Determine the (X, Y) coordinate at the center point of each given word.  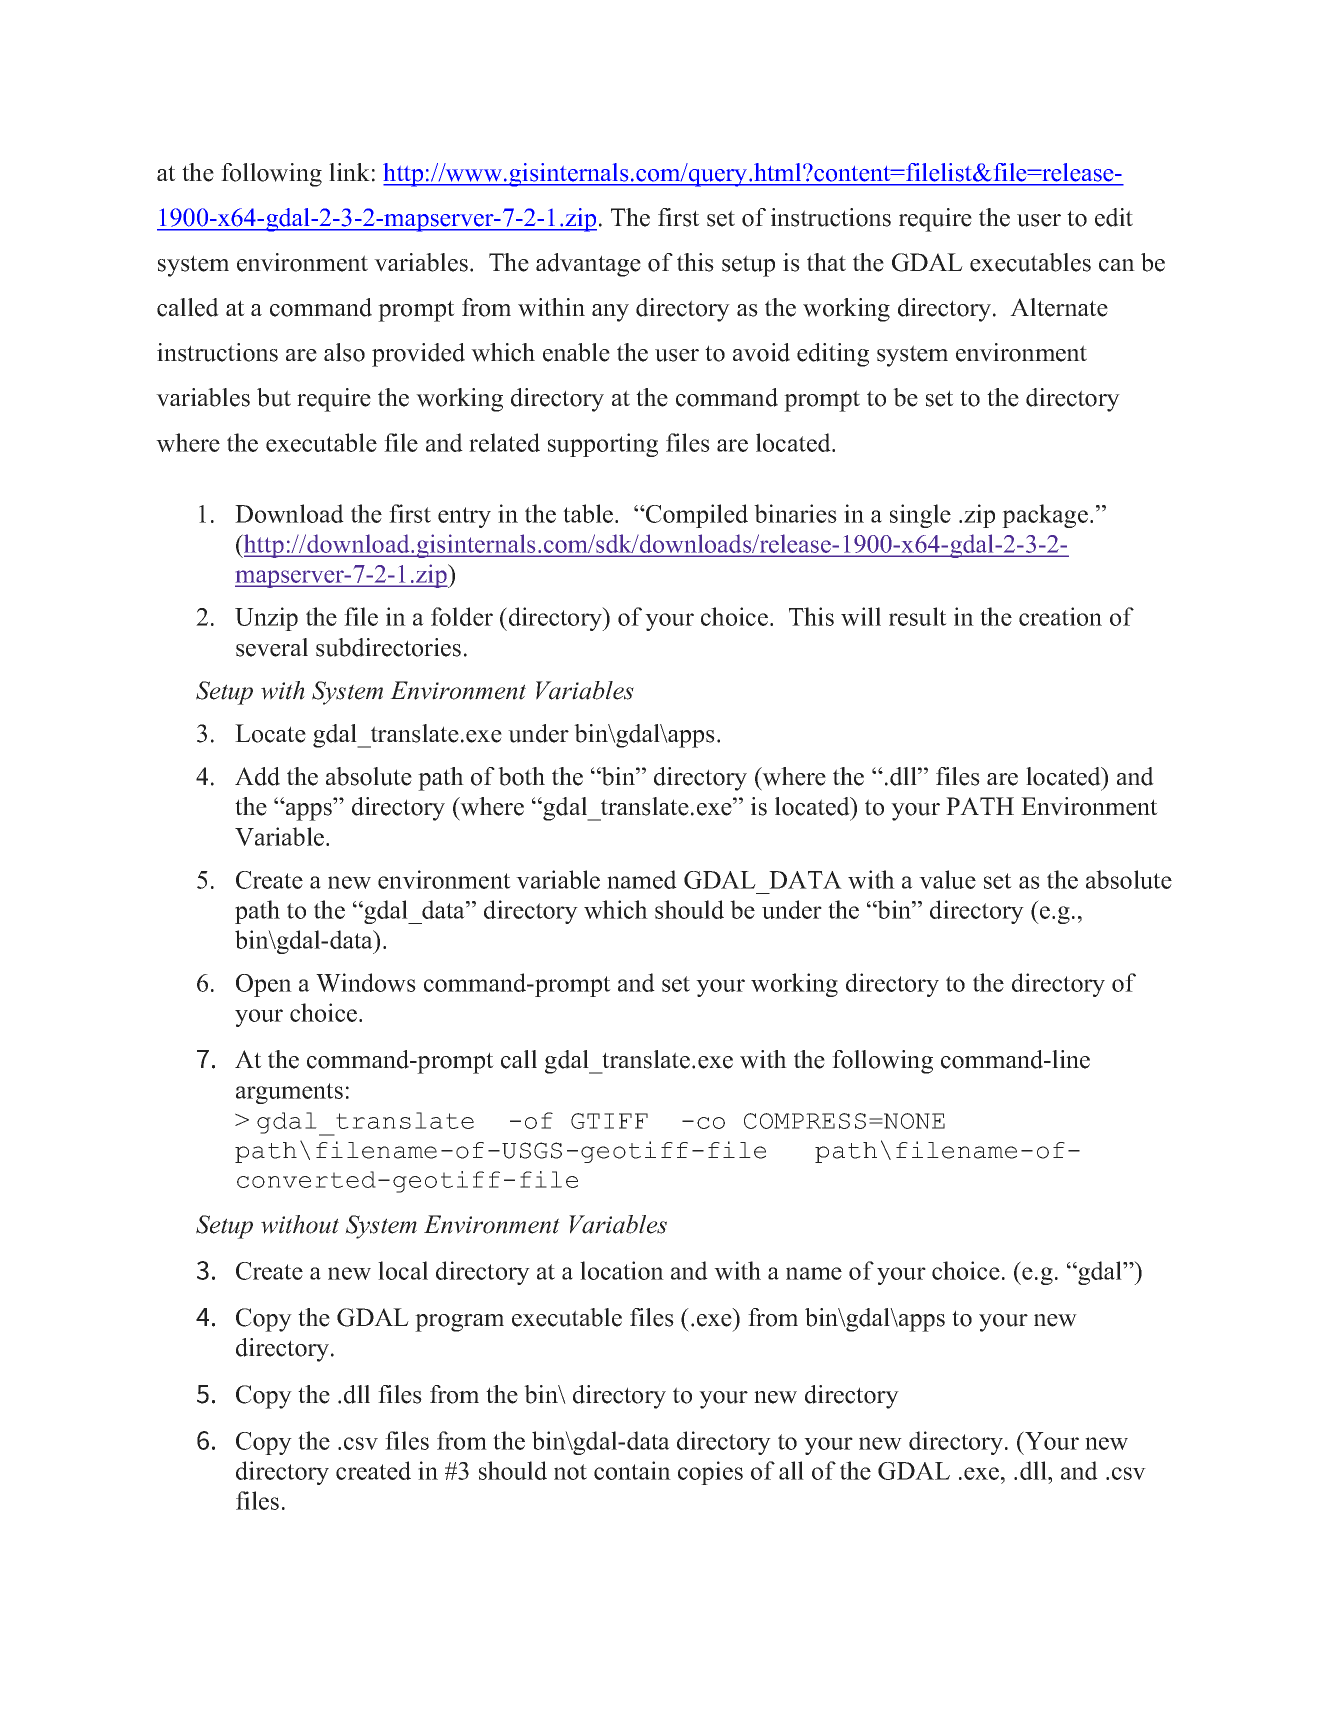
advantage (588, 265)
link (349, 172)
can (1117, 265)
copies (710, 1473)
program (459, 1323)
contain (632, 1470)
